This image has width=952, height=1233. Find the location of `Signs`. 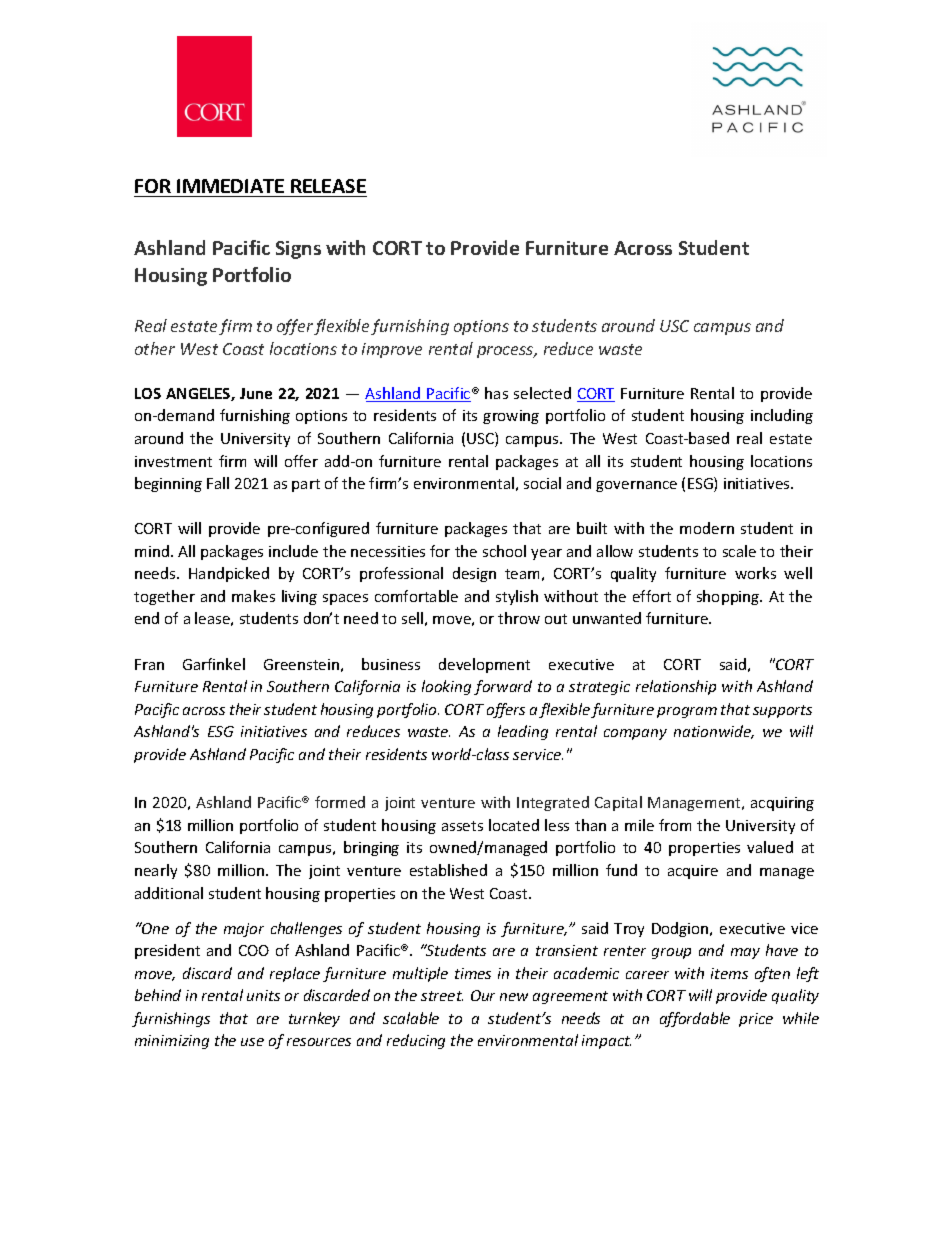

Signs is located at coordinates (298, 250).
